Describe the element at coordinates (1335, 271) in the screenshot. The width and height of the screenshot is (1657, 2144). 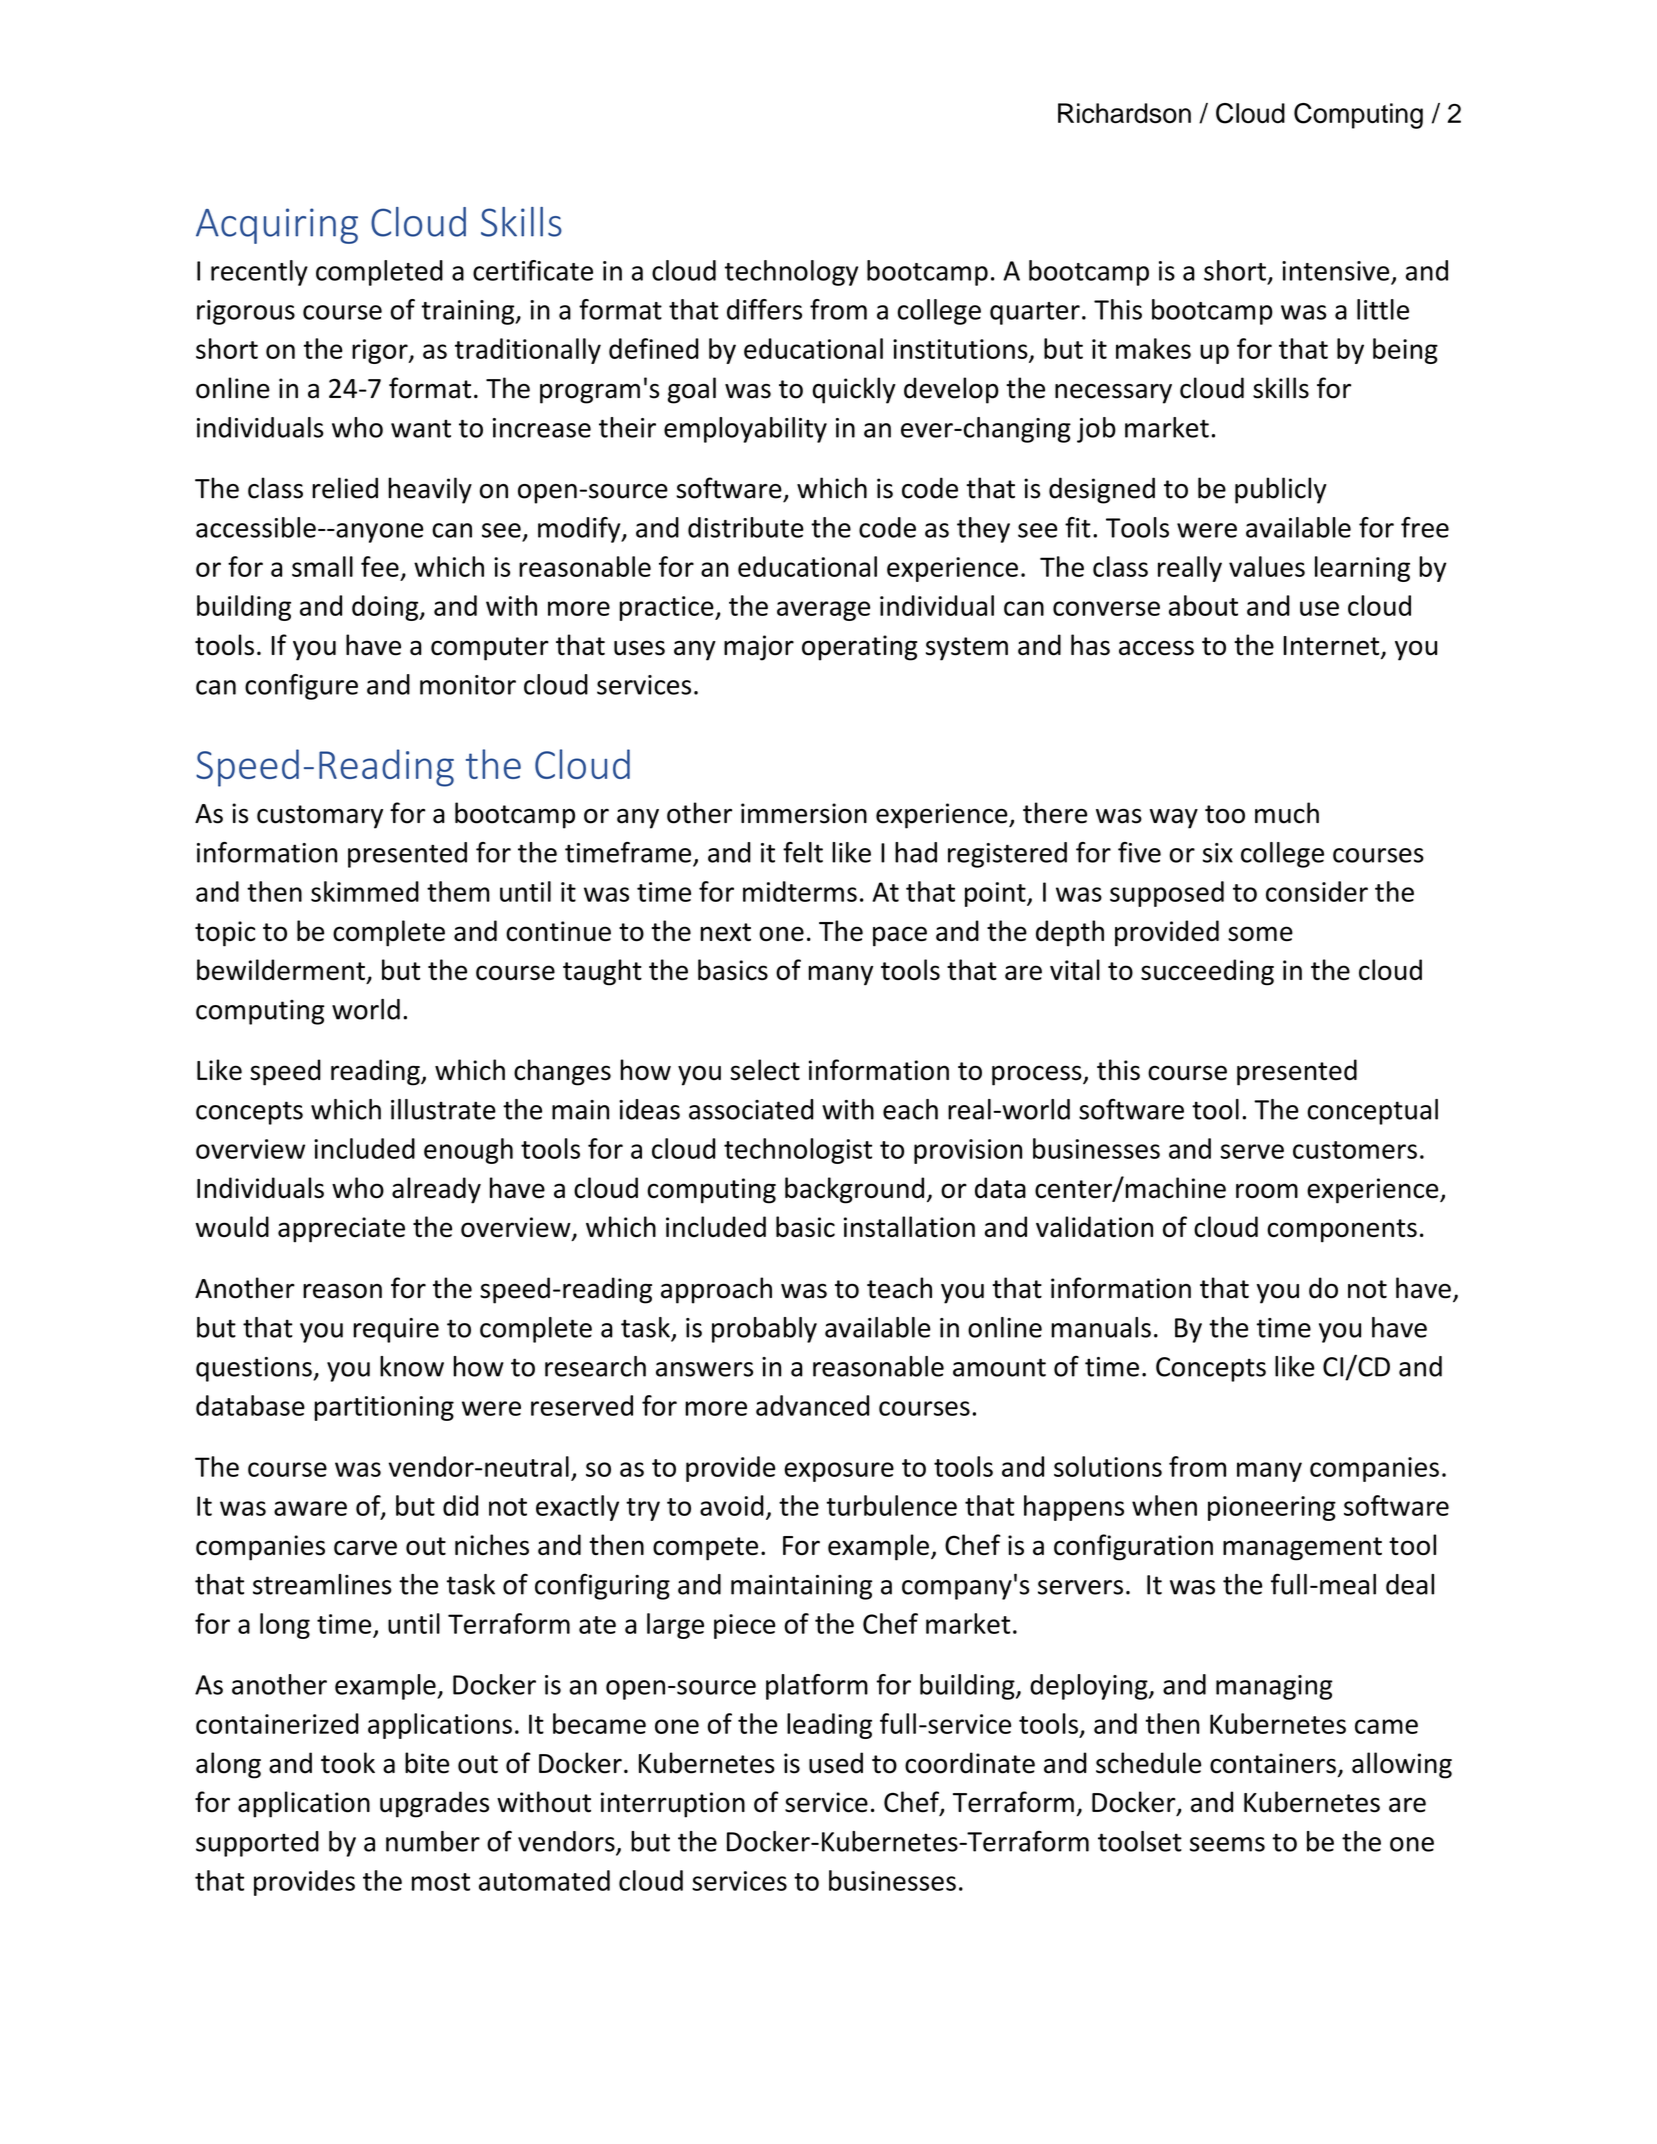
I see `intensive` at that location.
